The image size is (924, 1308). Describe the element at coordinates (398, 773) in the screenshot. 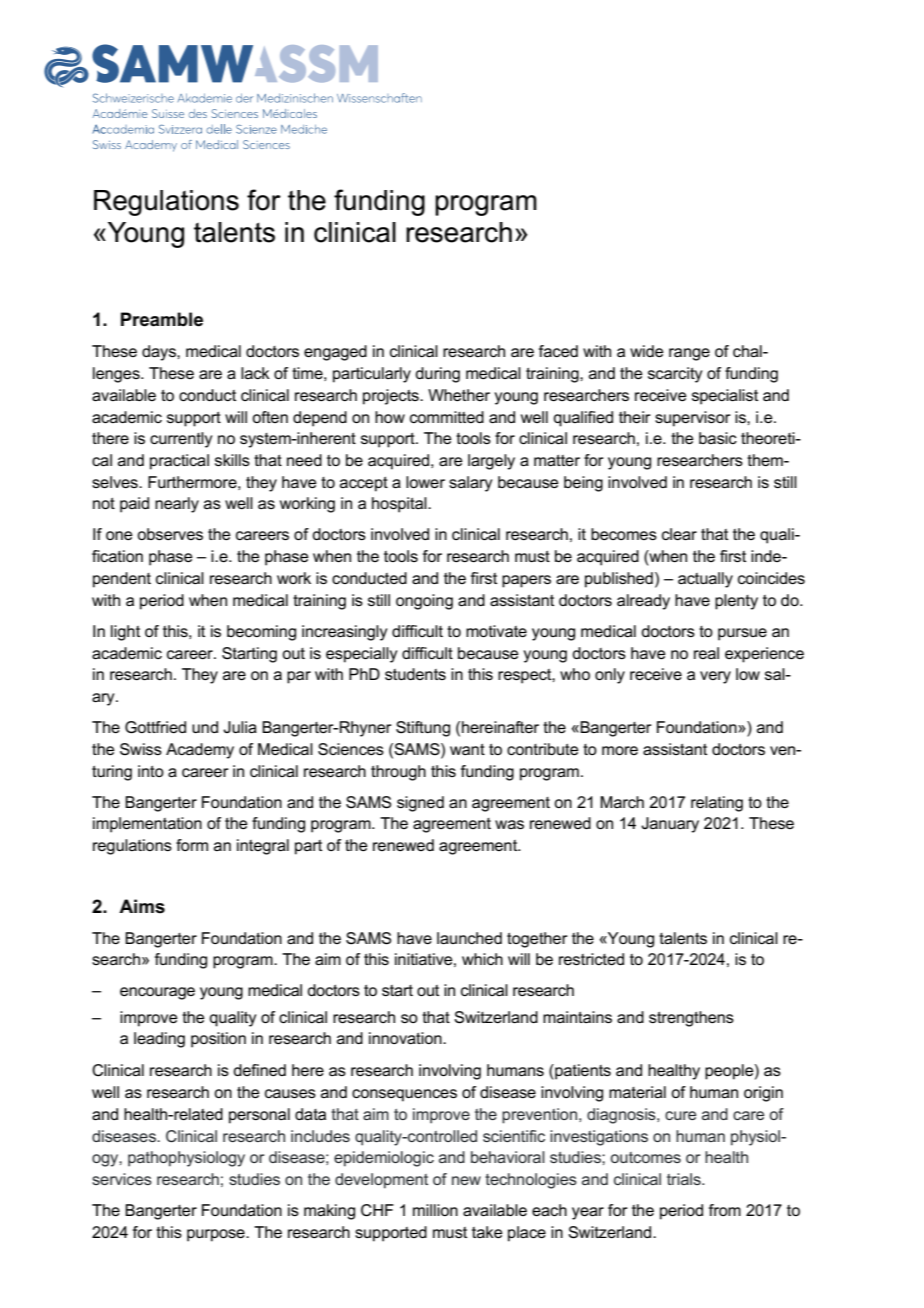

I see `through` at that location.
